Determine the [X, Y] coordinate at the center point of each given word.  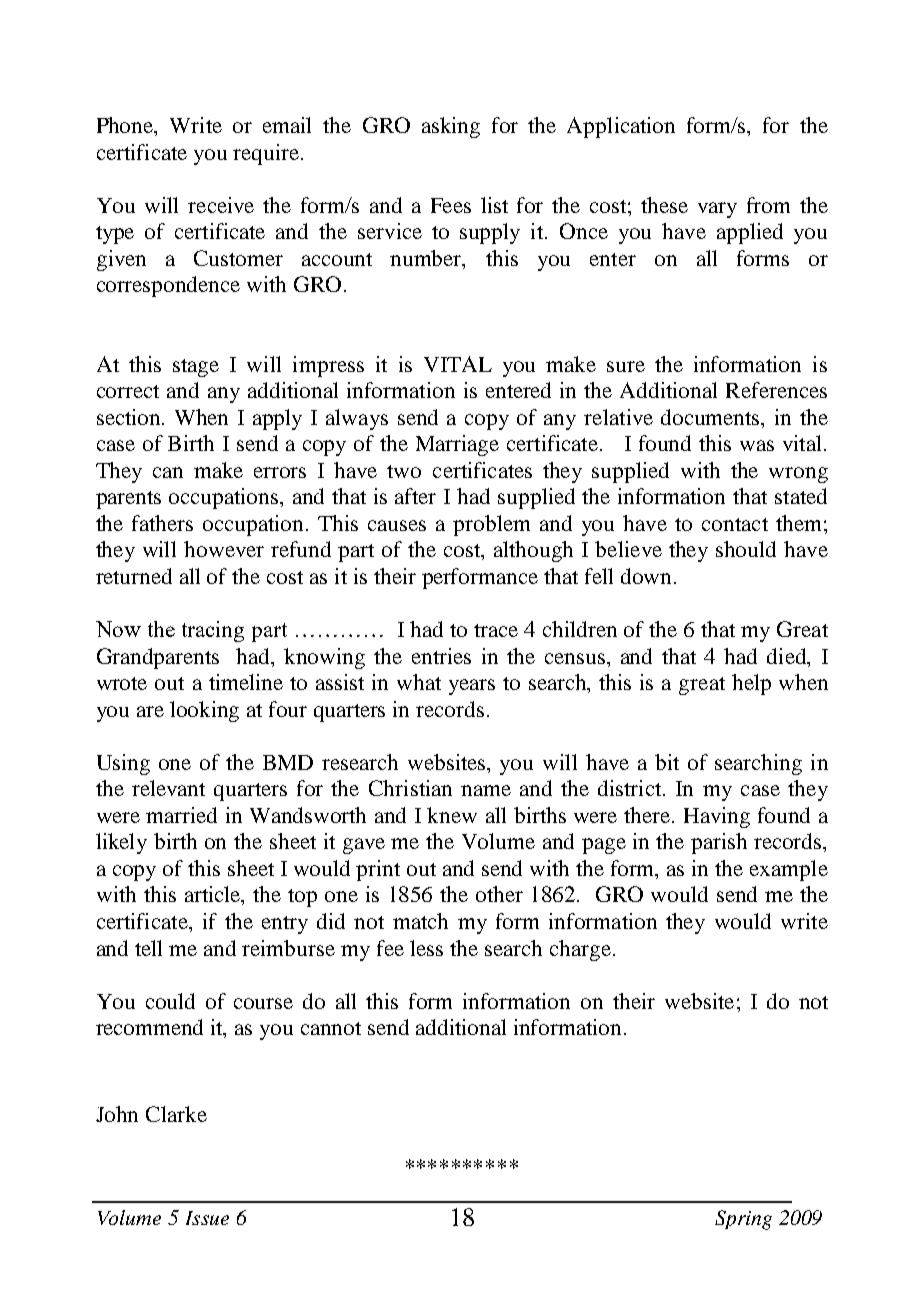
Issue [207, 1218]
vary [717, 210]
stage [196, 368]
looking [204, 711]
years [472, 687]
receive [221, 205]
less [426, 948]
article [214, 895]
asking [451, 127]
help [751, 684]
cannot [331, 1028]
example [789, 870]
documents [712, 417]
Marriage [457, 445]
